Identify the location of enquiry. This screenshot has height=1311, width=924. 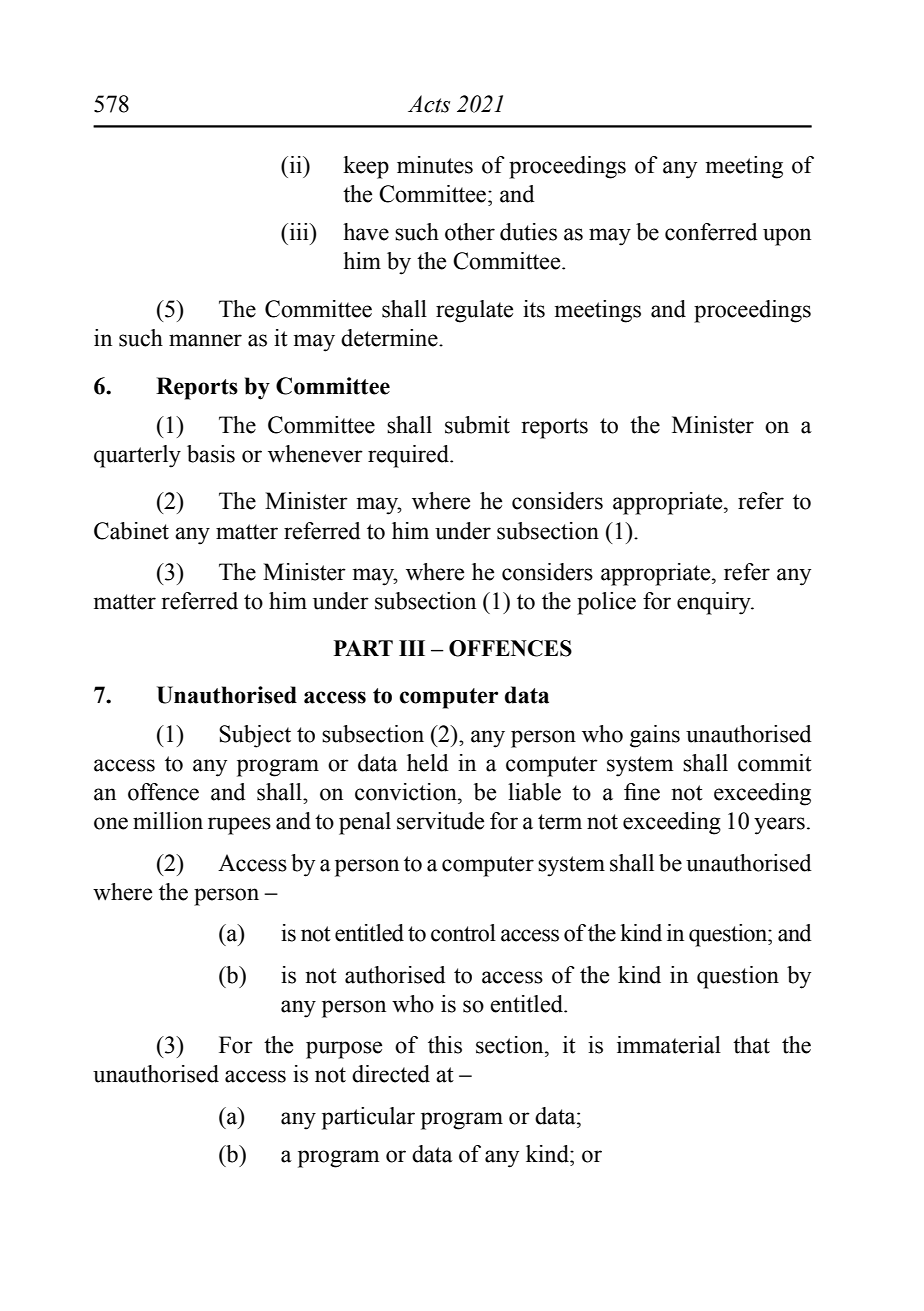
(715, 603).
